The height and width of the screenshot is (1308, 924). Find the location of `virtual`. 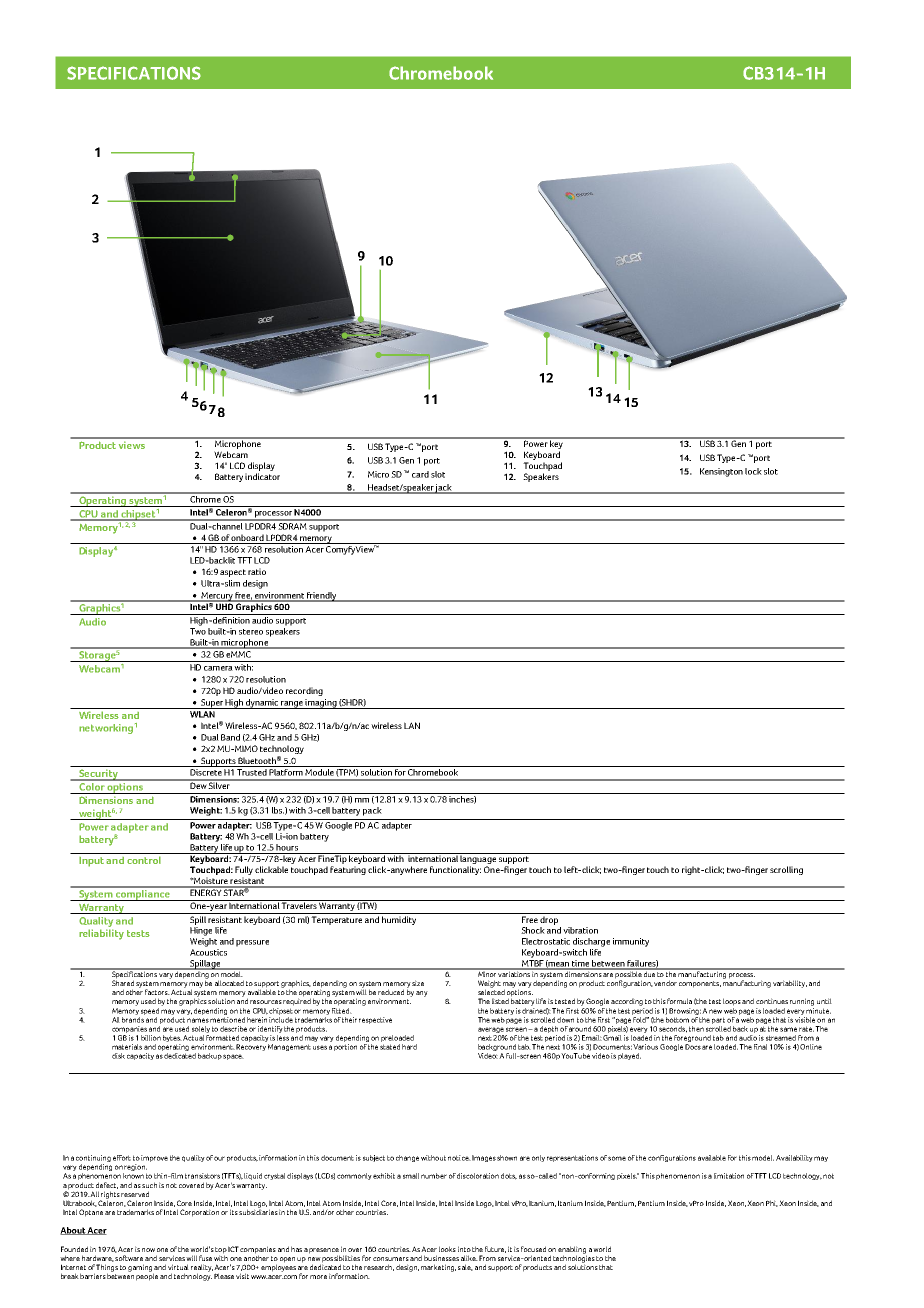

virtual is located at coordinates (178, 1267).
